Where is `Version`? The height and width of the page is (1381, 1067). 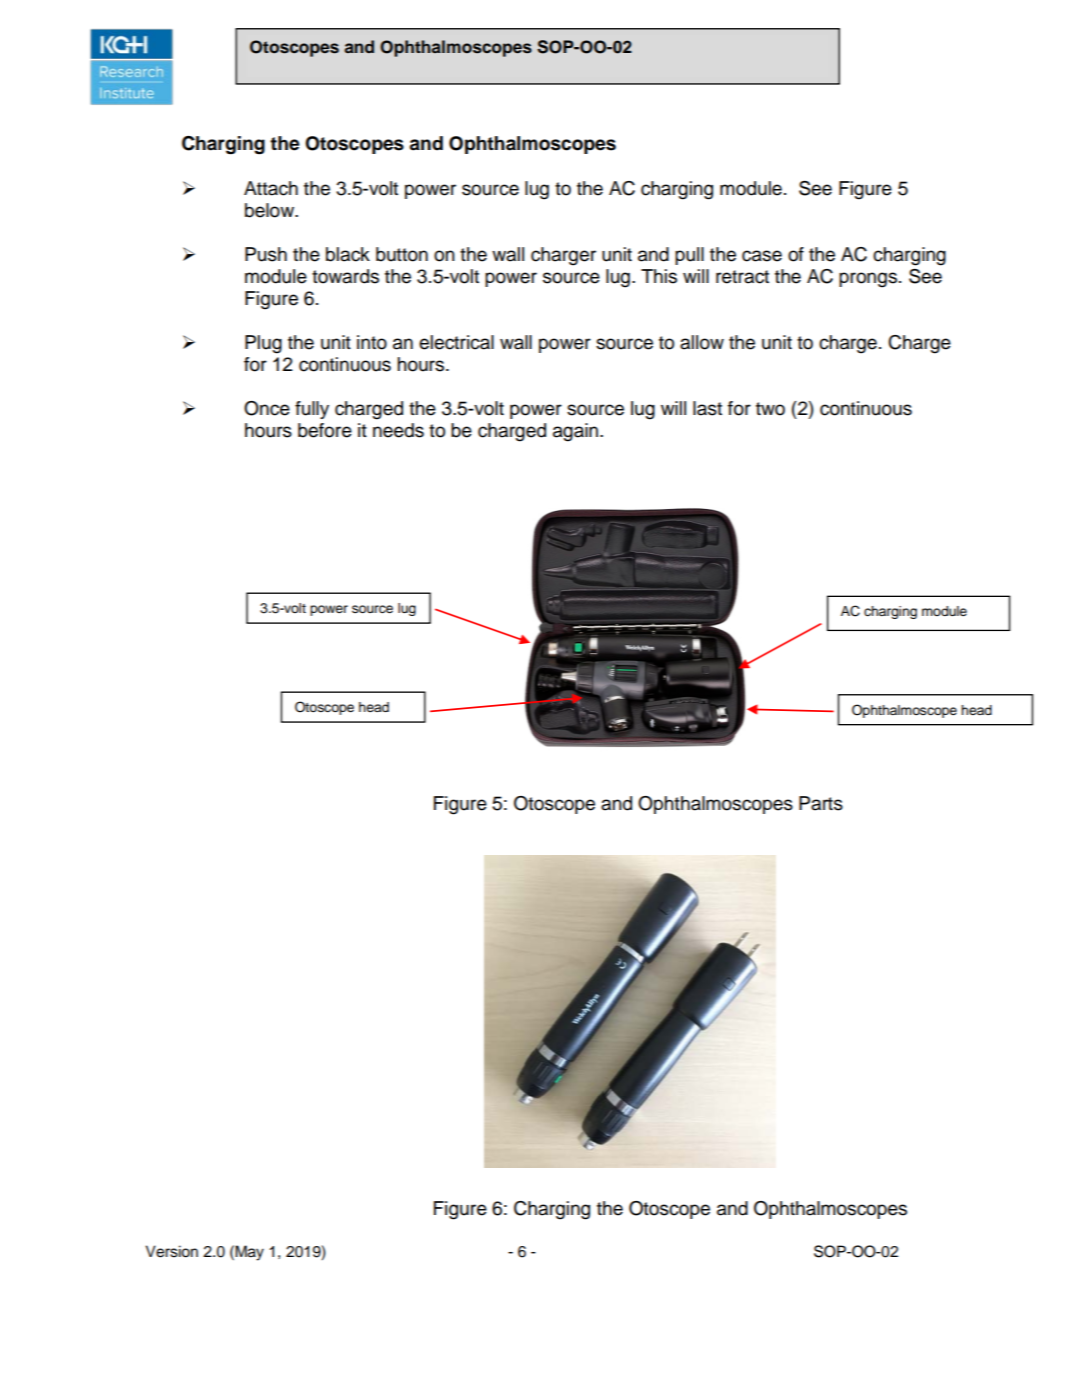 Version is located at coordinates (171, 1251).
